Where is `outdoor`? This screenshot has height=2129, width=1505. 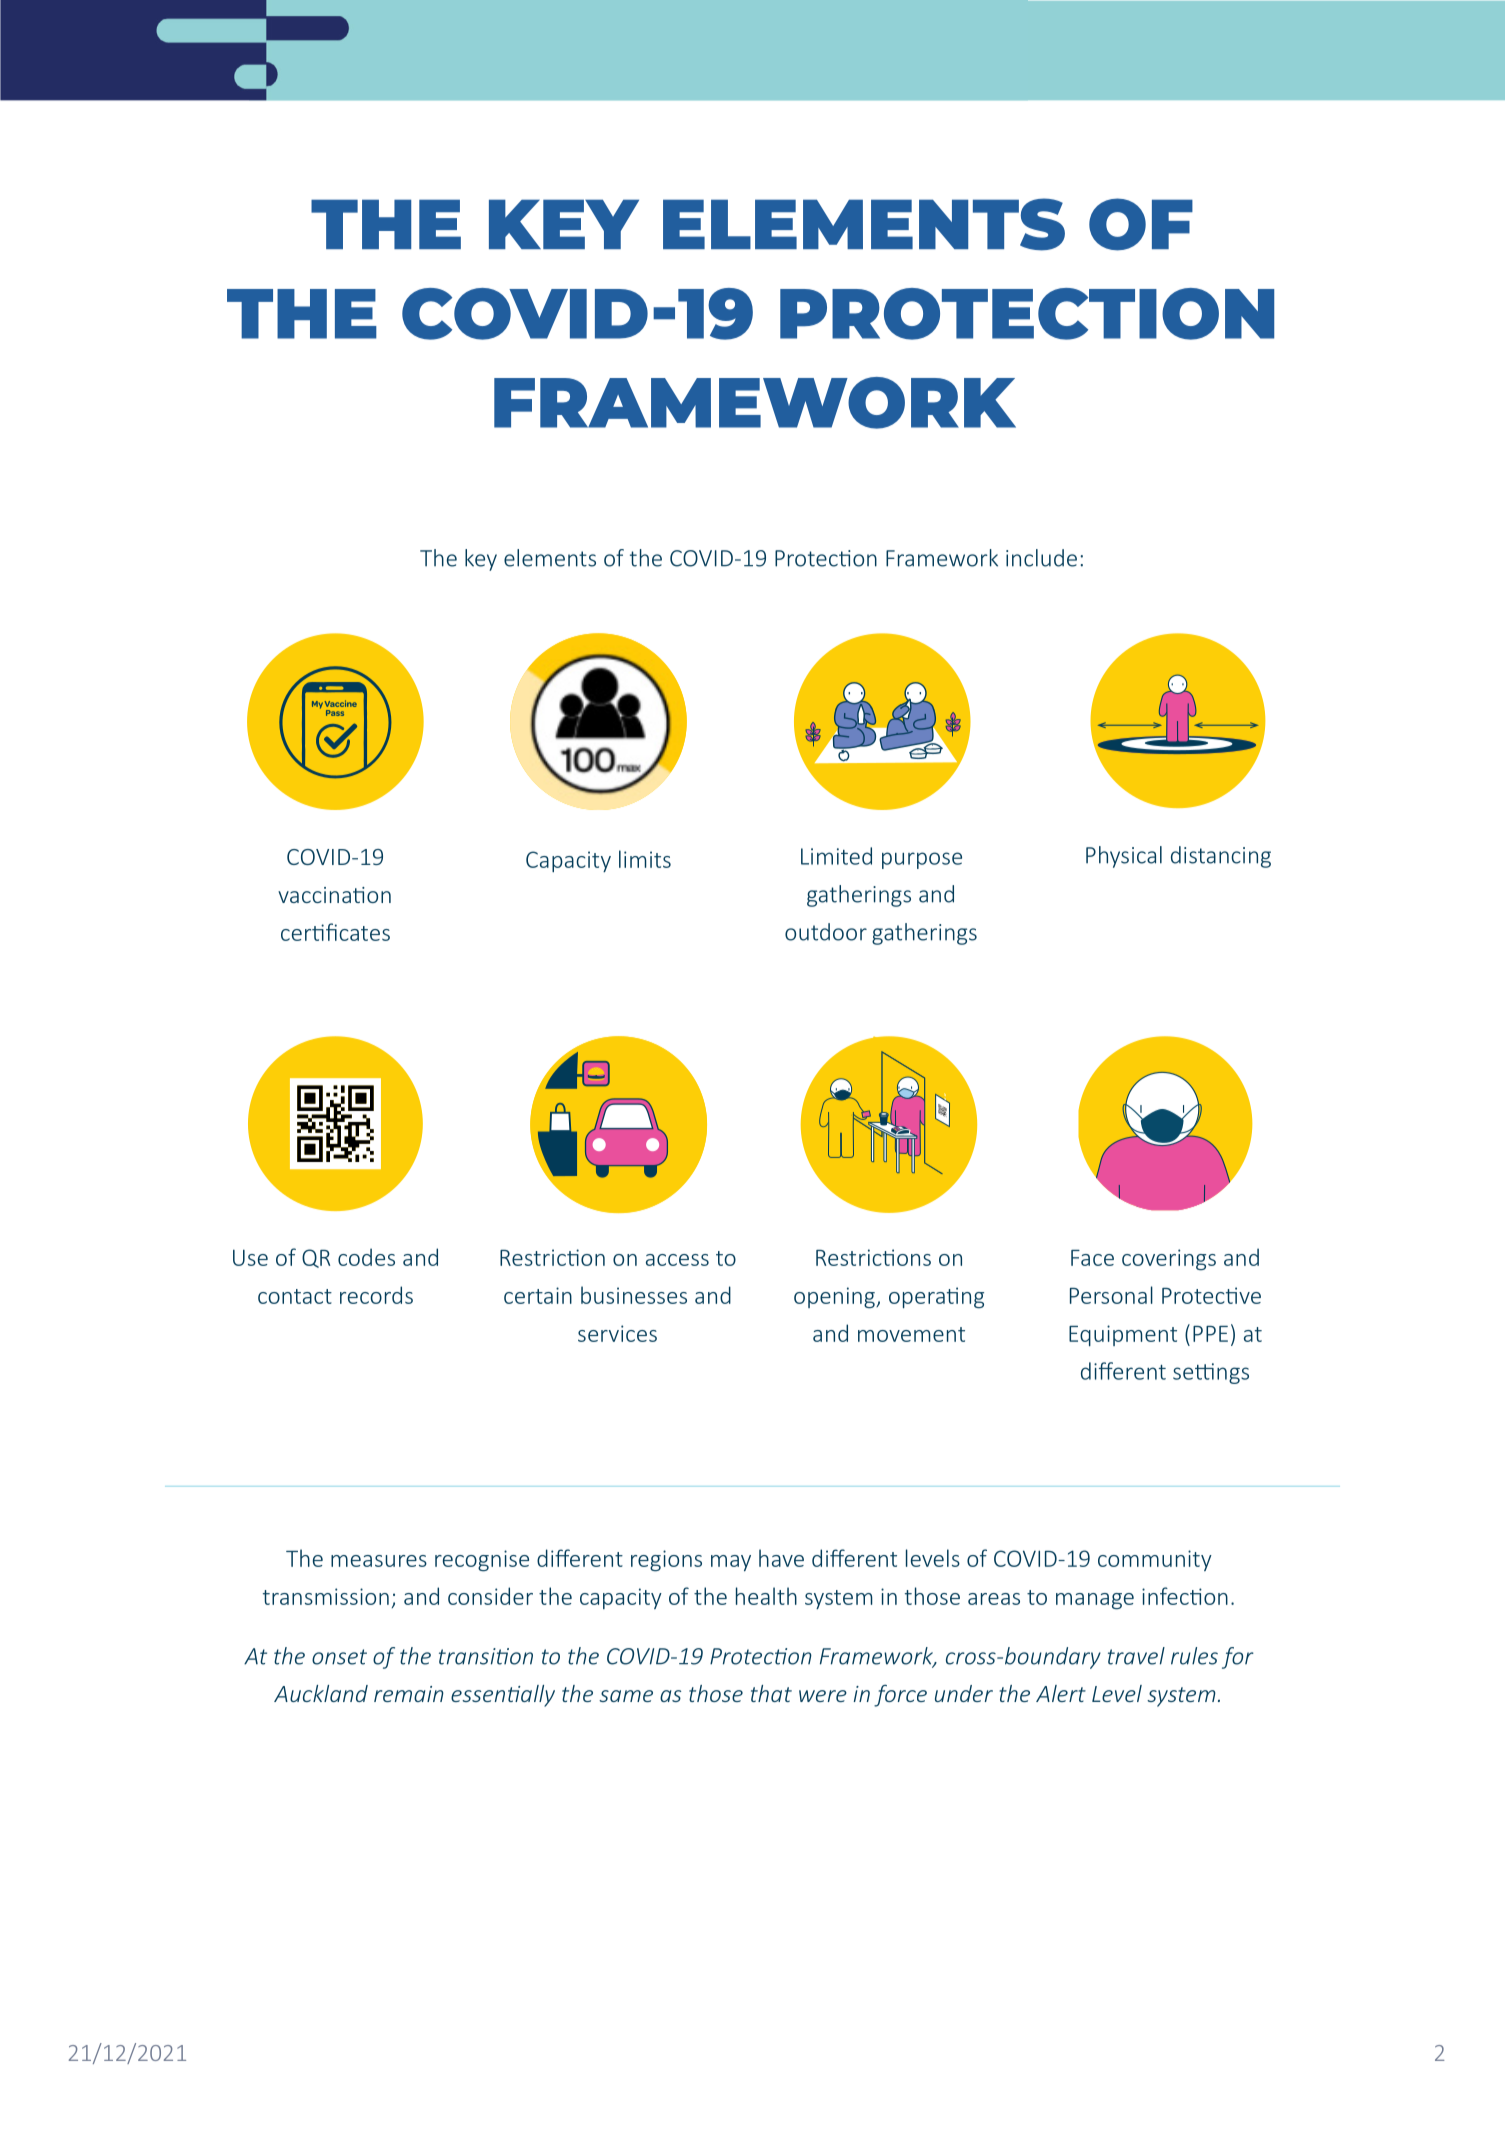 outdoor is located at coordinates (826, 932).
